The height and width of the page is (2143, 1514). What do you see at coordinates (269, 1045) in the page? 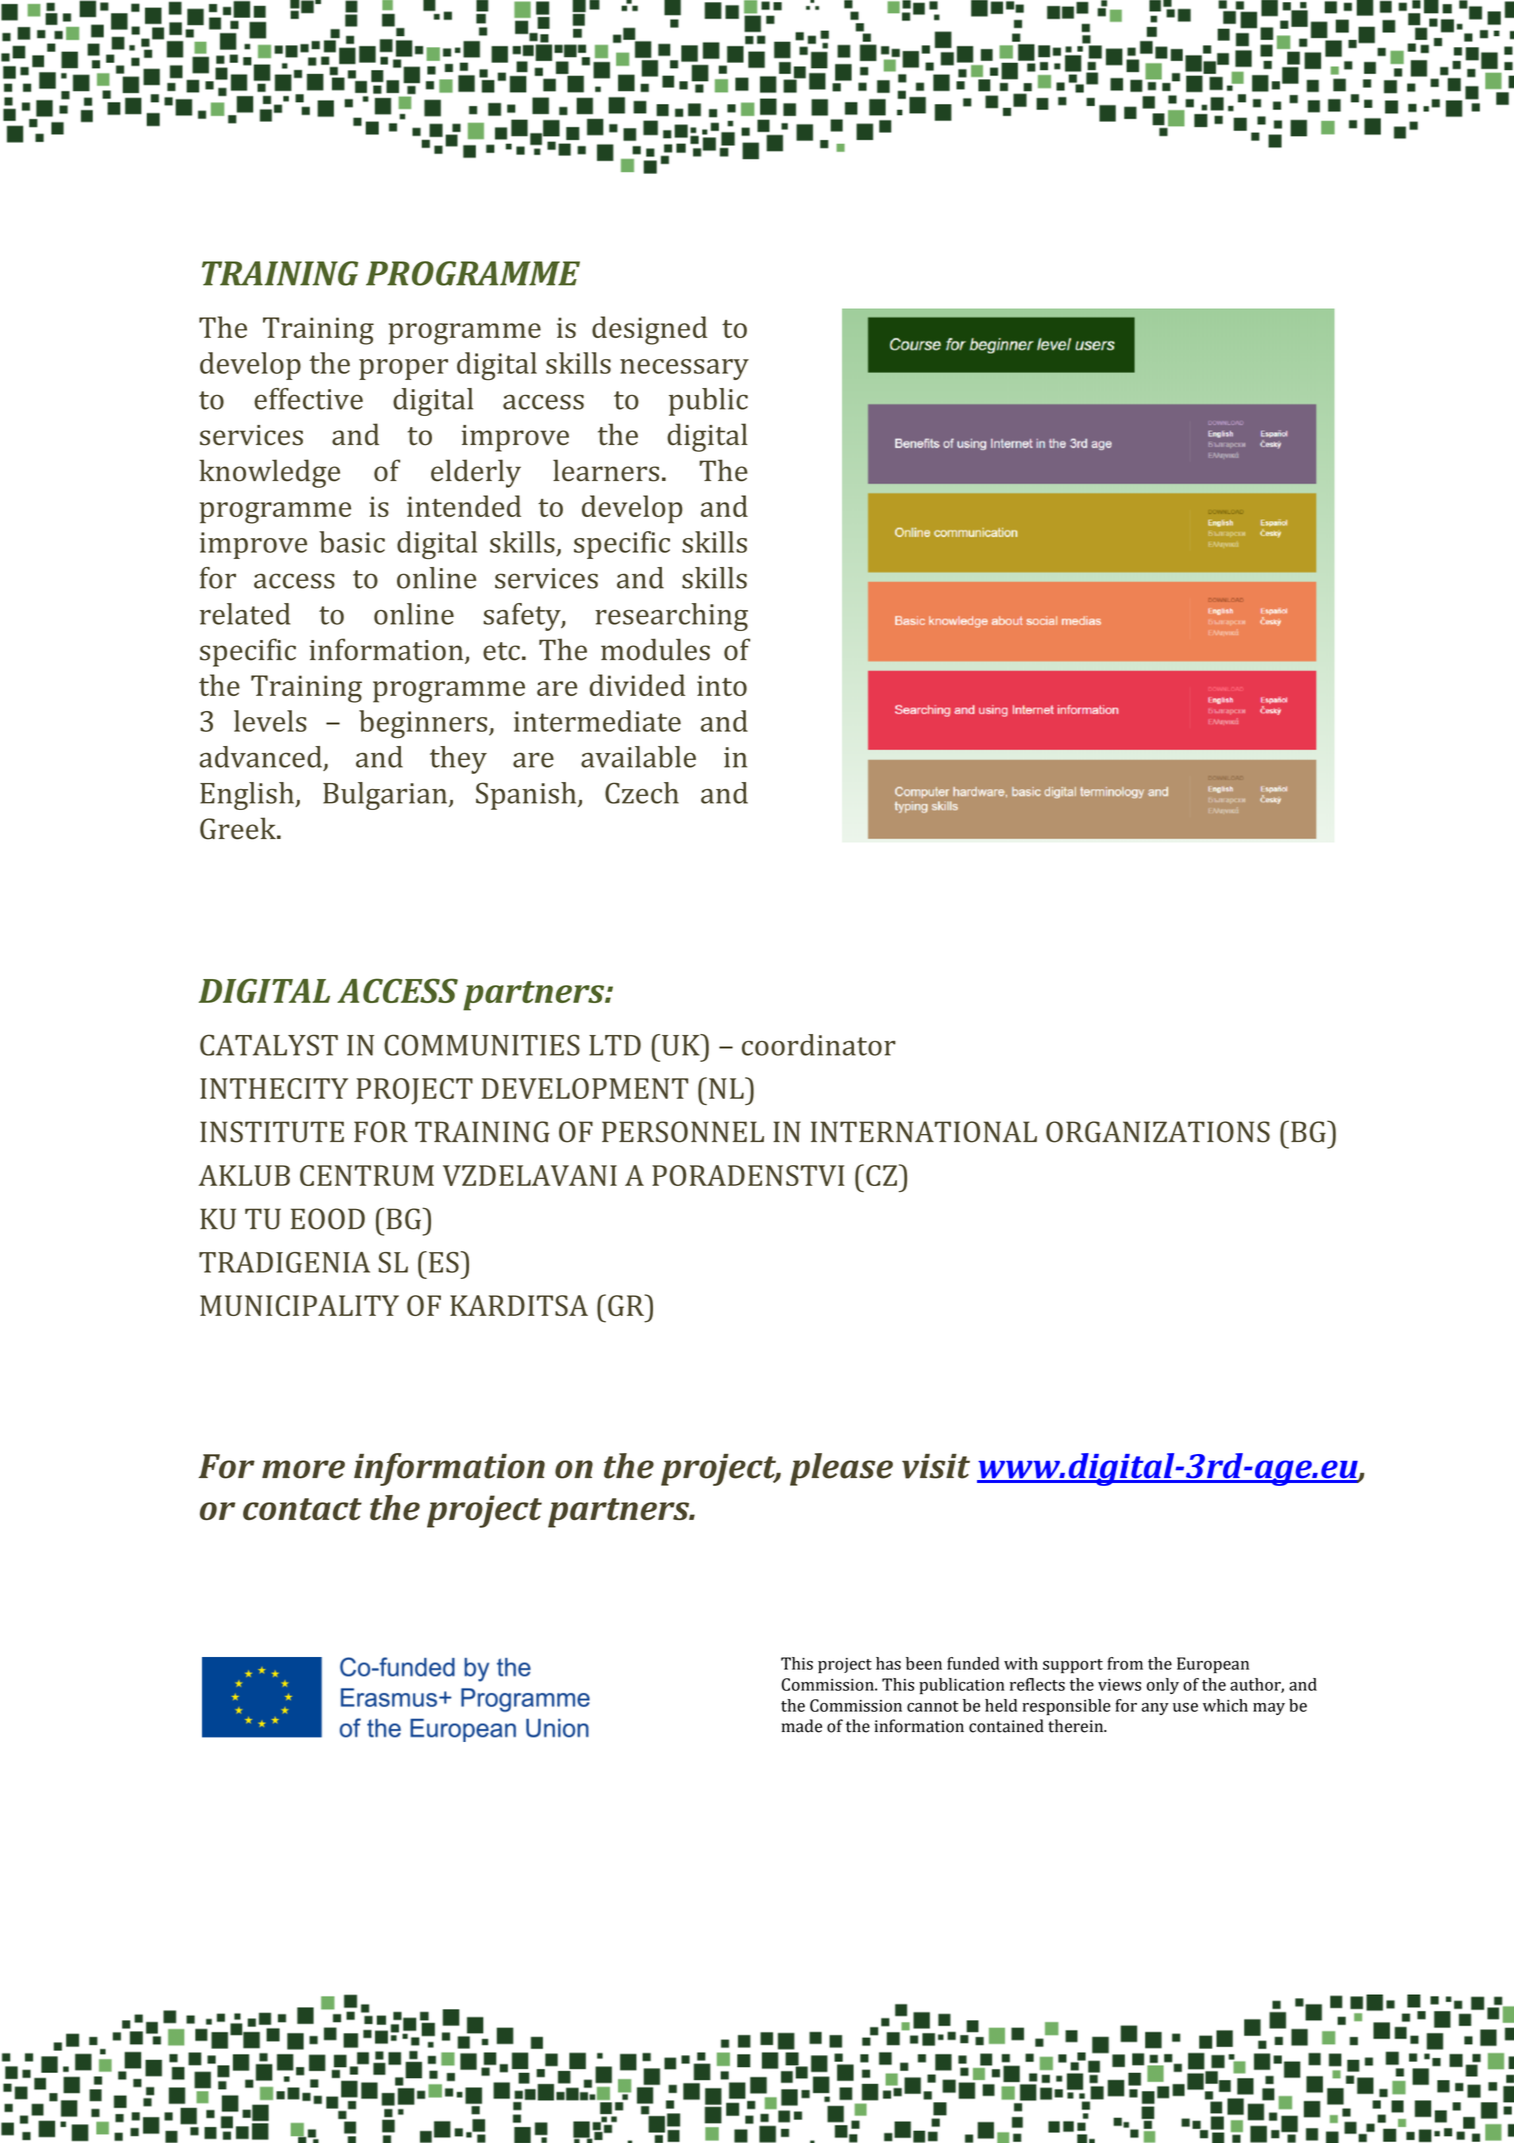
I see `CATALYST` at bounding box center [269, 1045].
